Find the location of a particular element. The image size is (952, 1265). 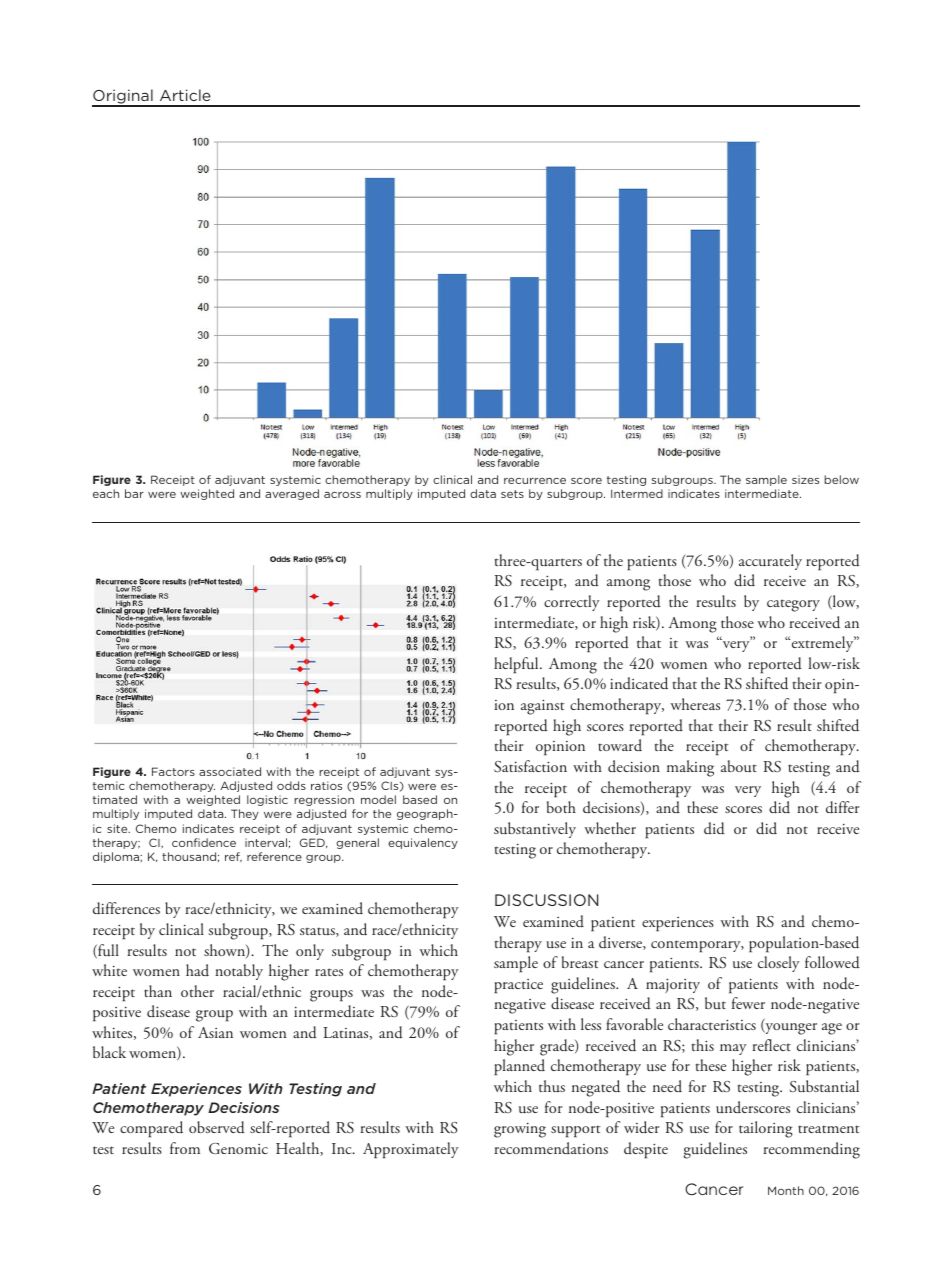

equivalency is located at coordinates (423, 843).
